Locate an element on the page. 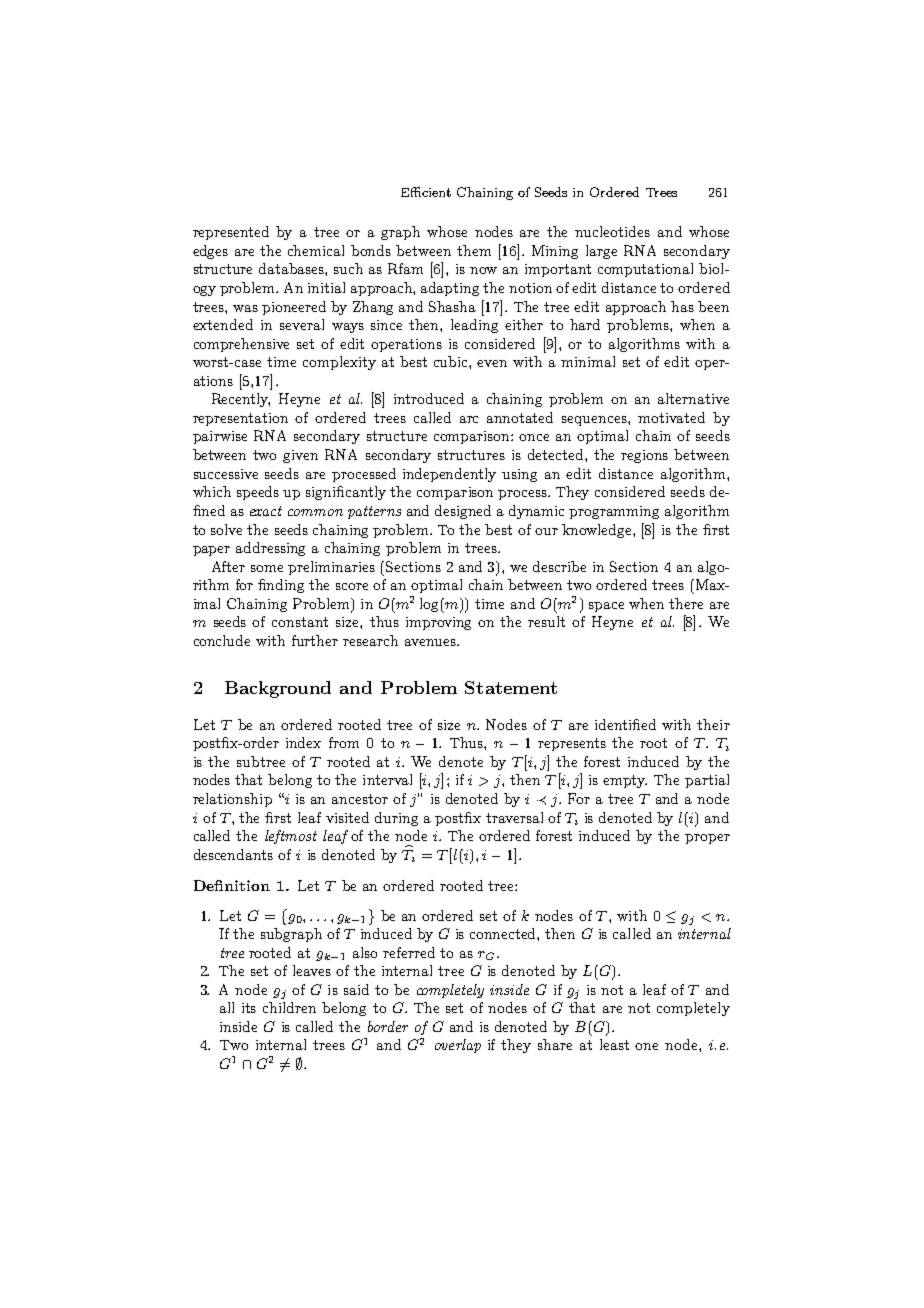 The height and width of the page is (1308, 924). improving is located at coordinates (438, 623).
